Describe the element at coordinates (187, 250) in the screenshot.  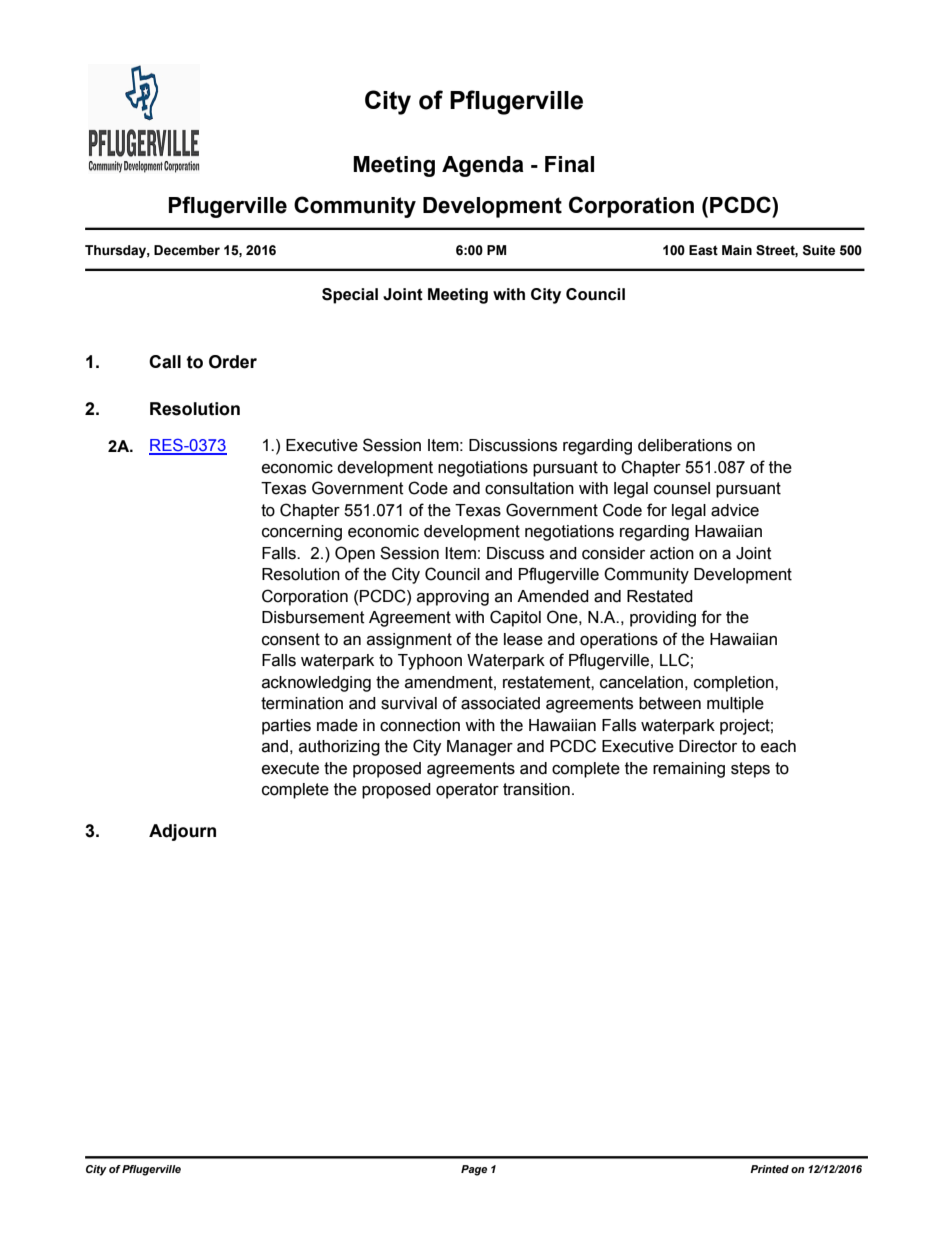
I see `December` at that location.
